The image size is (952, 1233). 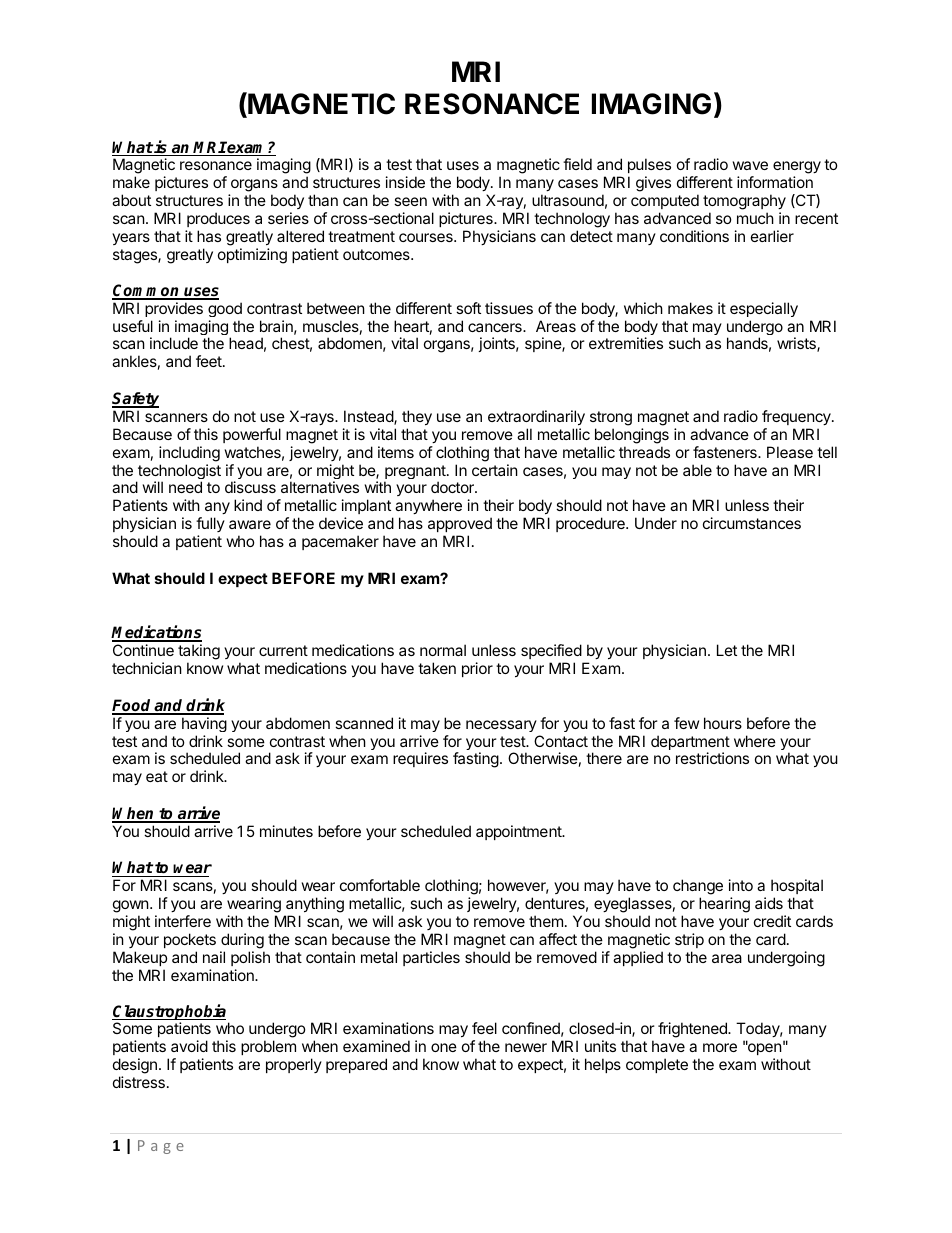 What do you see at coordinates (764, 1050) in the screenshot?
I see `open` at bounding box center [764, 1050].
